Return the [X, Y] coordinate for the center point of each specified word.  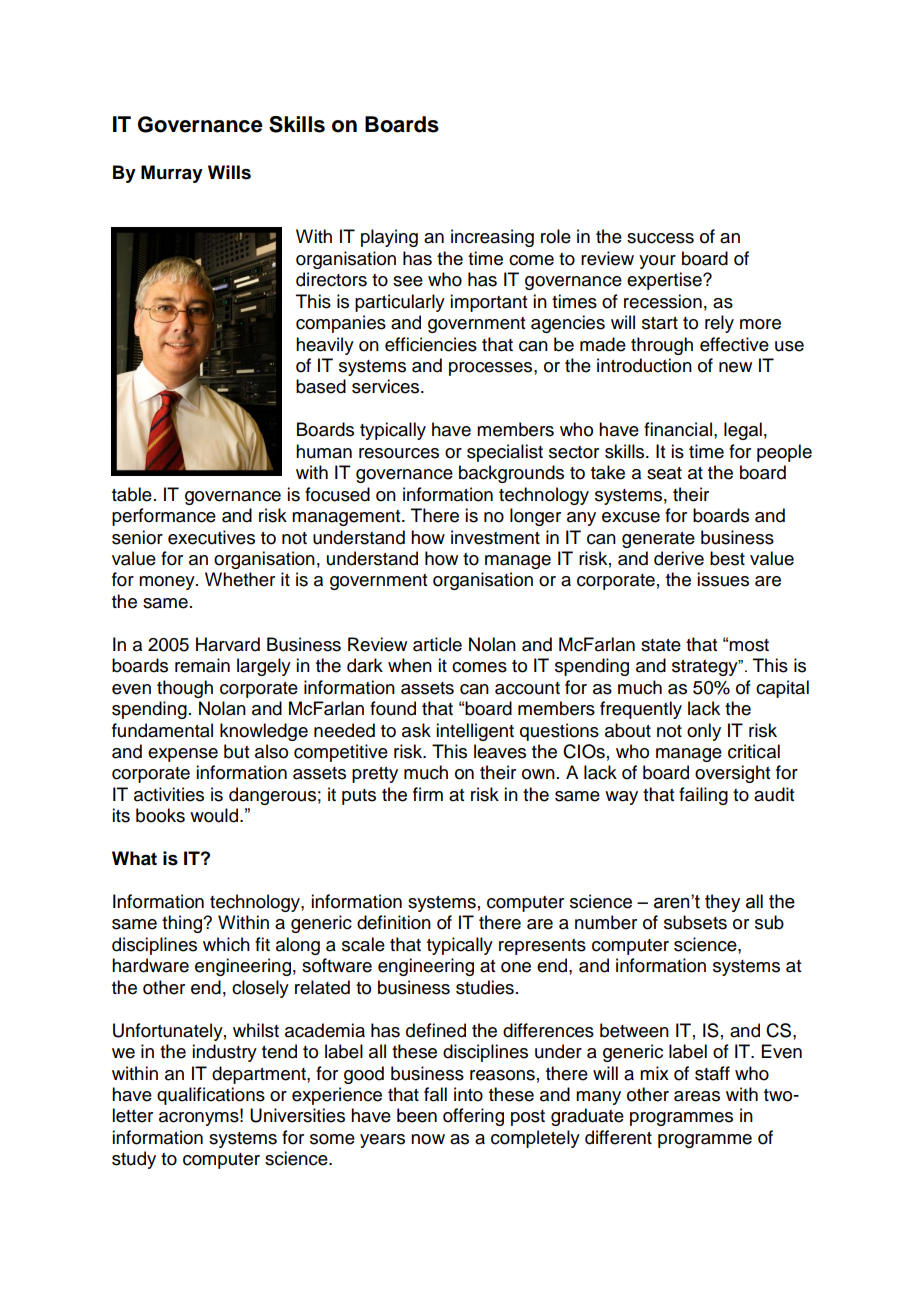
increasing [492, 238]
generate [658, 540]
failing [703, 796]
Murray [172, 174]
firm [428, 794]
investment [495, 537]
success [660, 238]
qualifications [211, 1096]
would [214, 815]
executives [211, 537]
